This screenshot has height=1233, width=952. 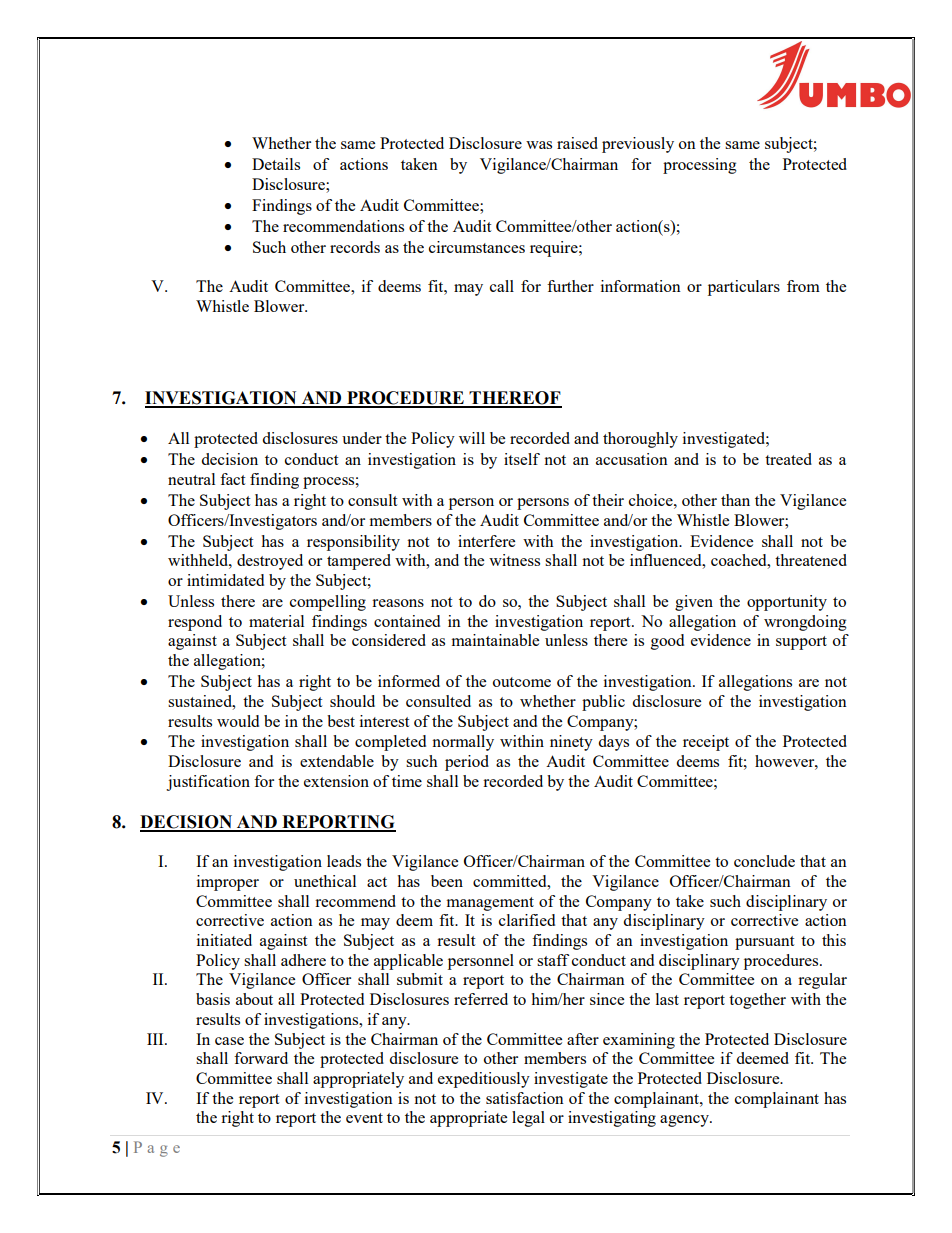 What do you see at coordinates (261, 1058) in the screenshot?
I see `forward` at bounding box center [261, 1058].
